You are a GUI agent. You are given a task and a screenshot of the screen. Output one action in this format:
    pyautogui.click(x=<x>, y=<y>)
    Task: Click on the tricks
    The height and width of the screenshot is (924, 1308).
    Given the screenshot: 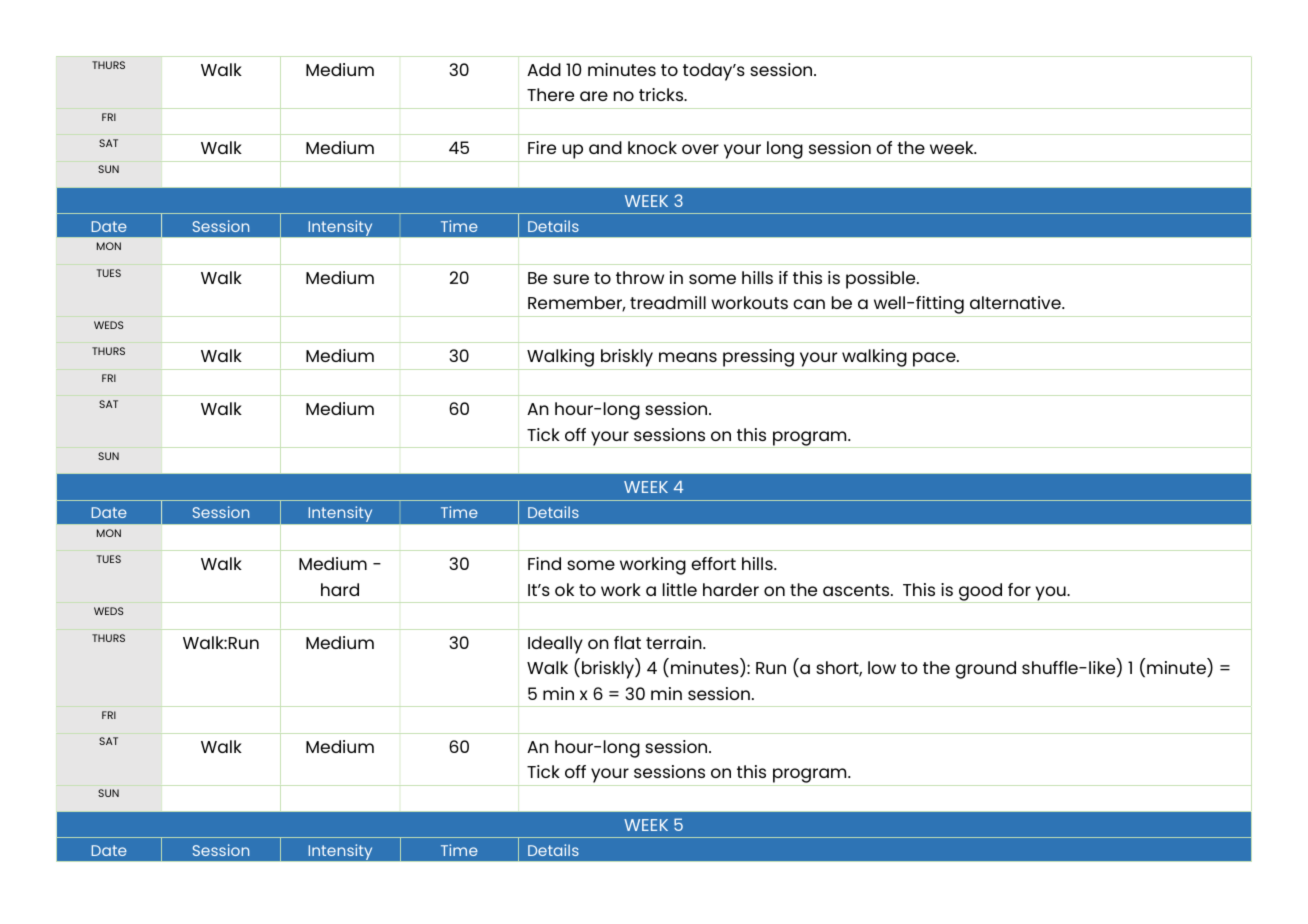 What is the action you would take?
    pyautogui.click(x=662, y=94)
